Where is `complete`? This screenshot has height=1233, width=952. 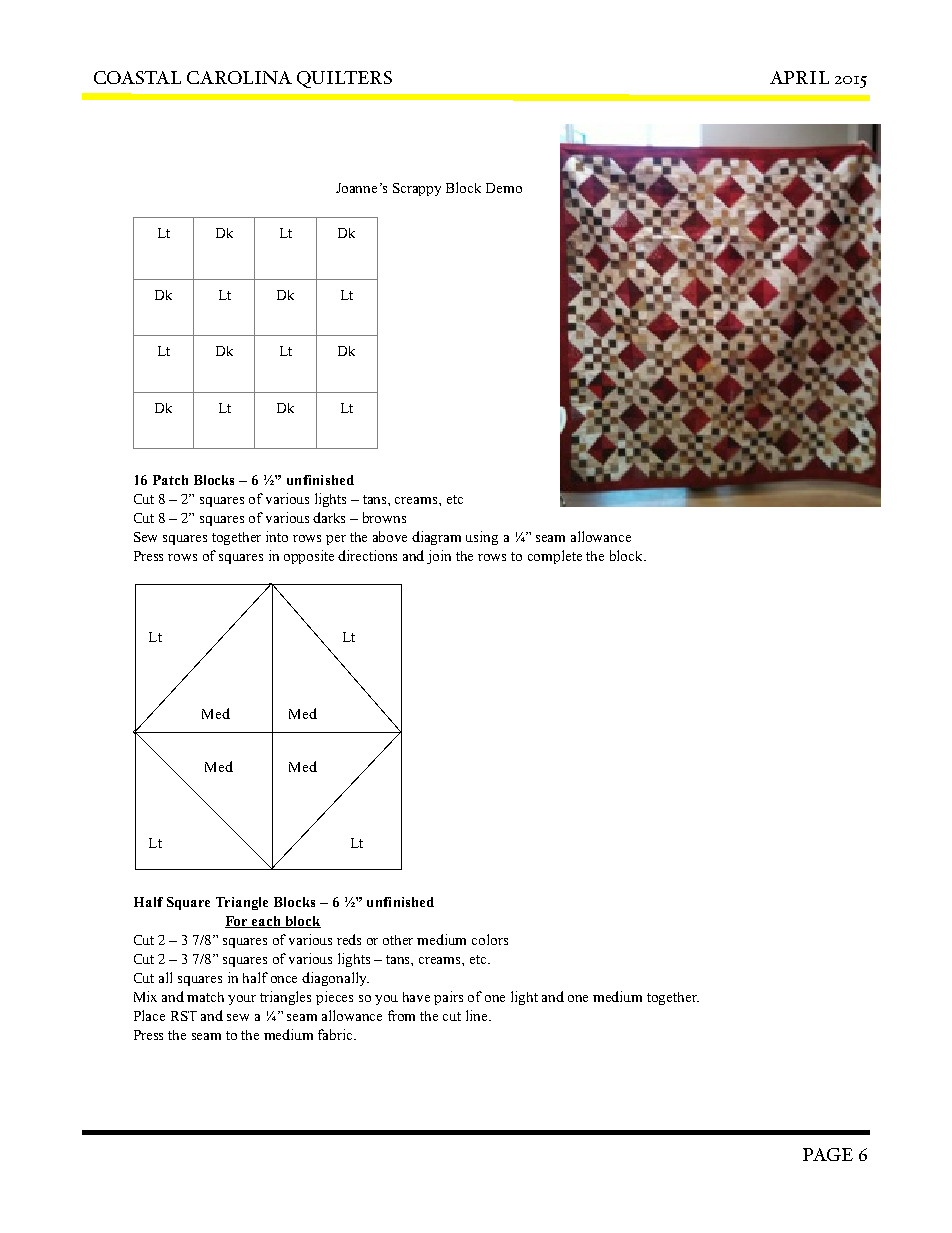
complete is located at coordinates (555, 557).
